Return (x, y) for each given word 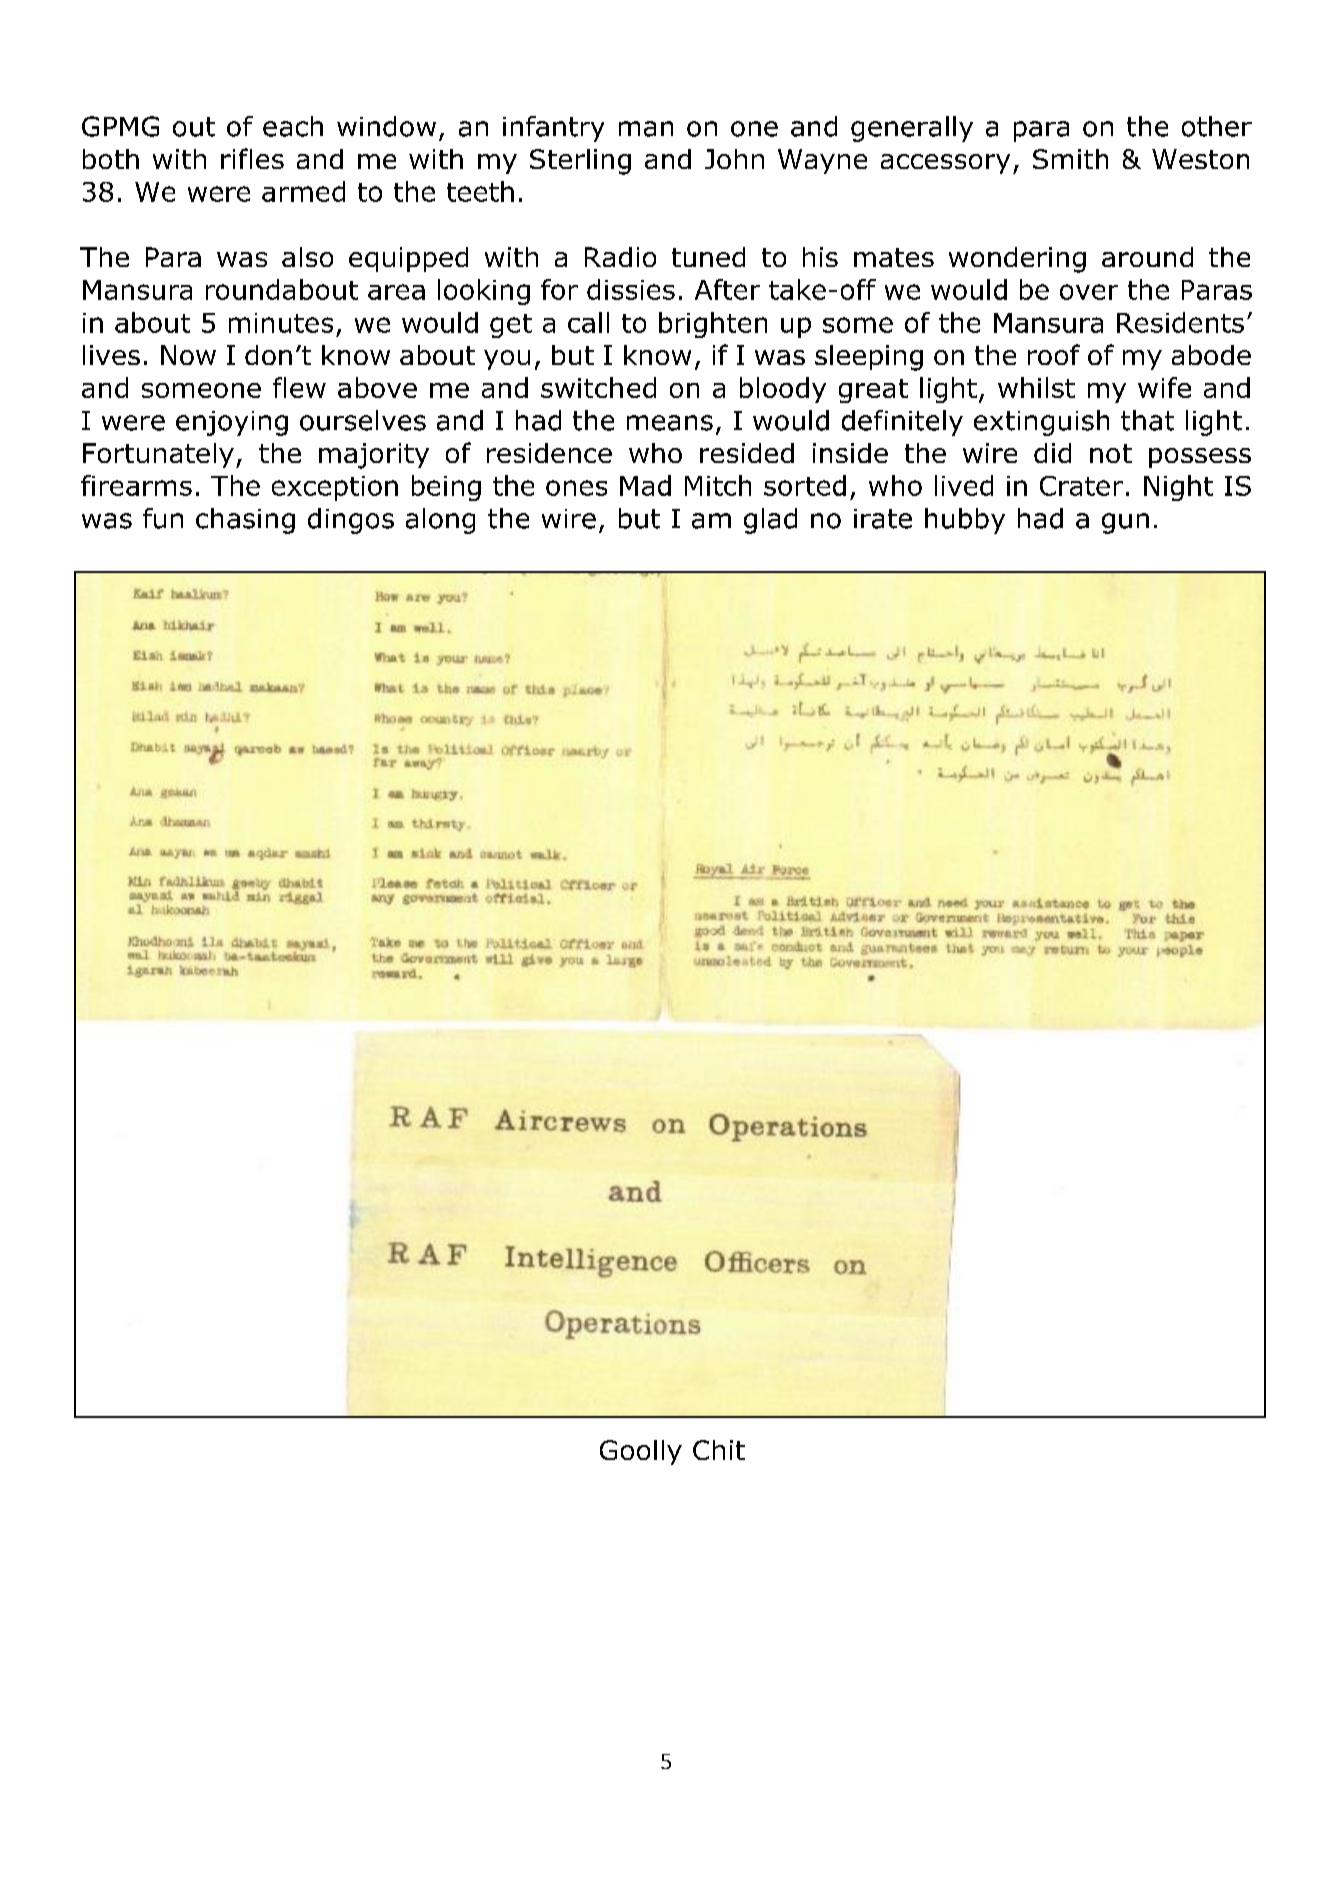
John (734, 159)
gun (1125, 523)
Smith (1070, 159)
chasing (245, 521)
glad (770, 521)
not (1111, 453)
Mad (645, 485)
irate (883, 519)
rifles (252, 158)
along (440, 521)
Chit (719, 1450)
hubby (965, 521)
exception (335, 488)
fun (163, 518)
